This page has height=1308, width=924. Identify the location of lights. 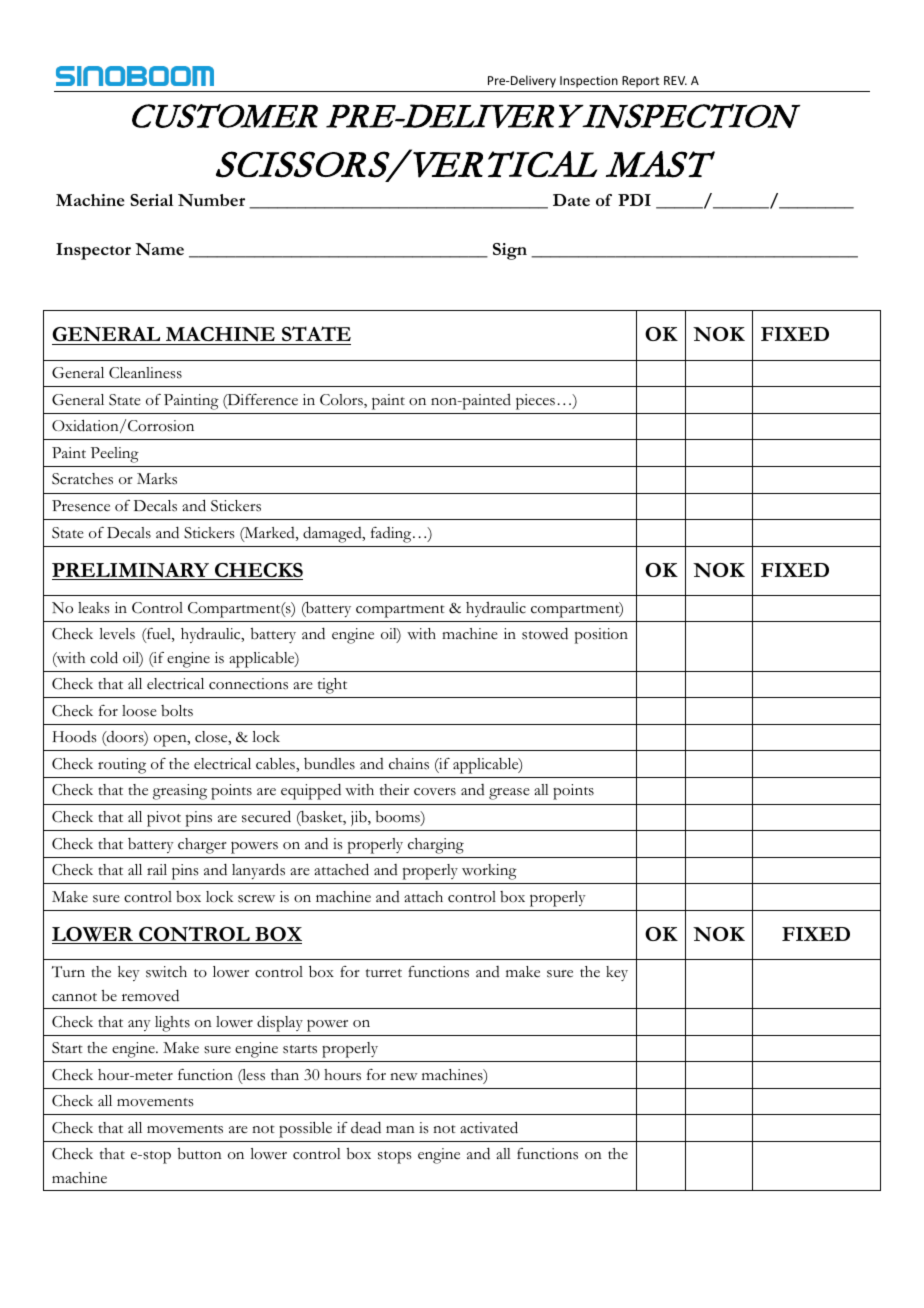
(172, 1024).
